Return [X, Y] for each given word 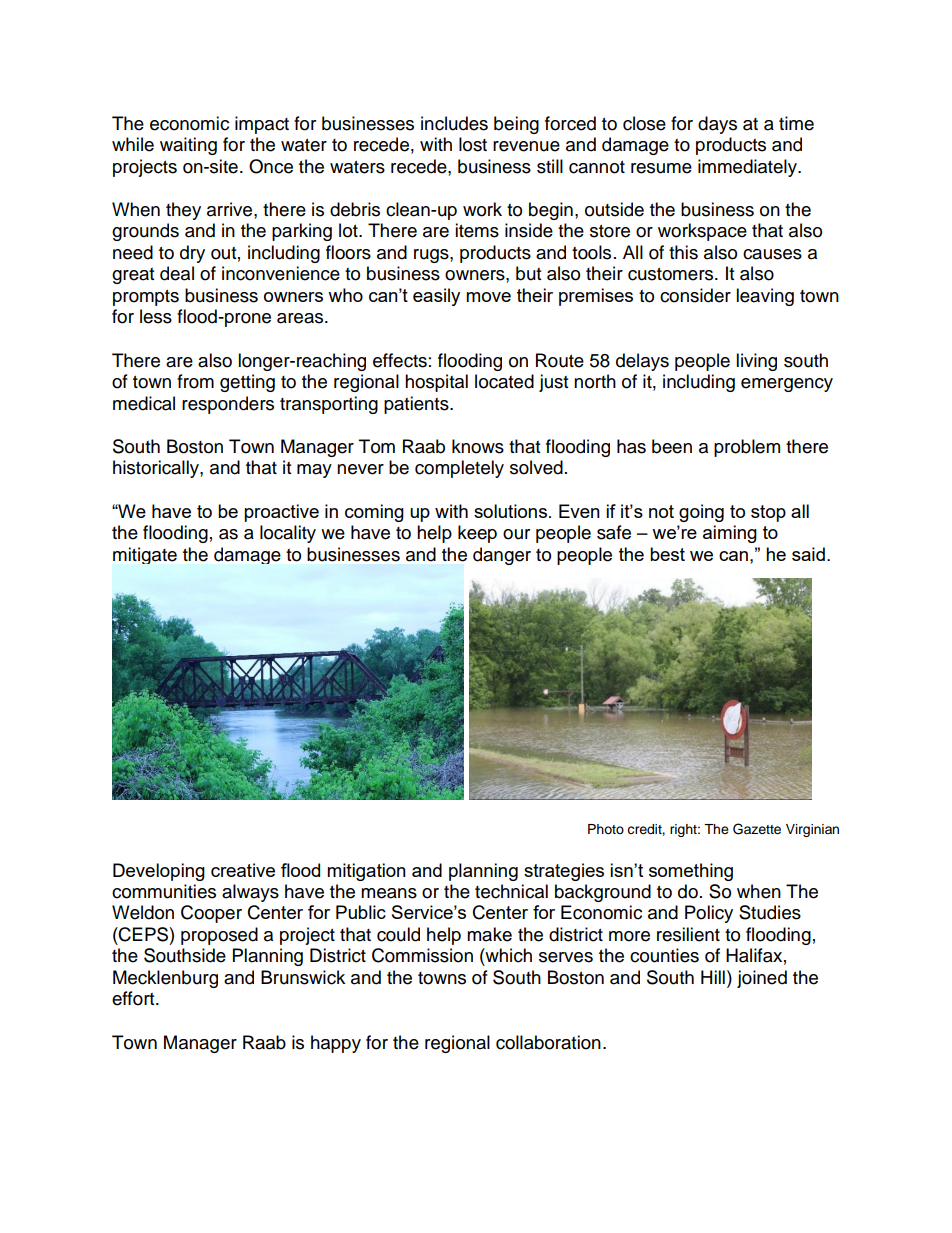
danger [502, 556]
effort [134, 998]
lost [473, 144]
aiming [730, 534]
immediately [748, 168]
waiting [188, 146]
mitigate [145, 555]
